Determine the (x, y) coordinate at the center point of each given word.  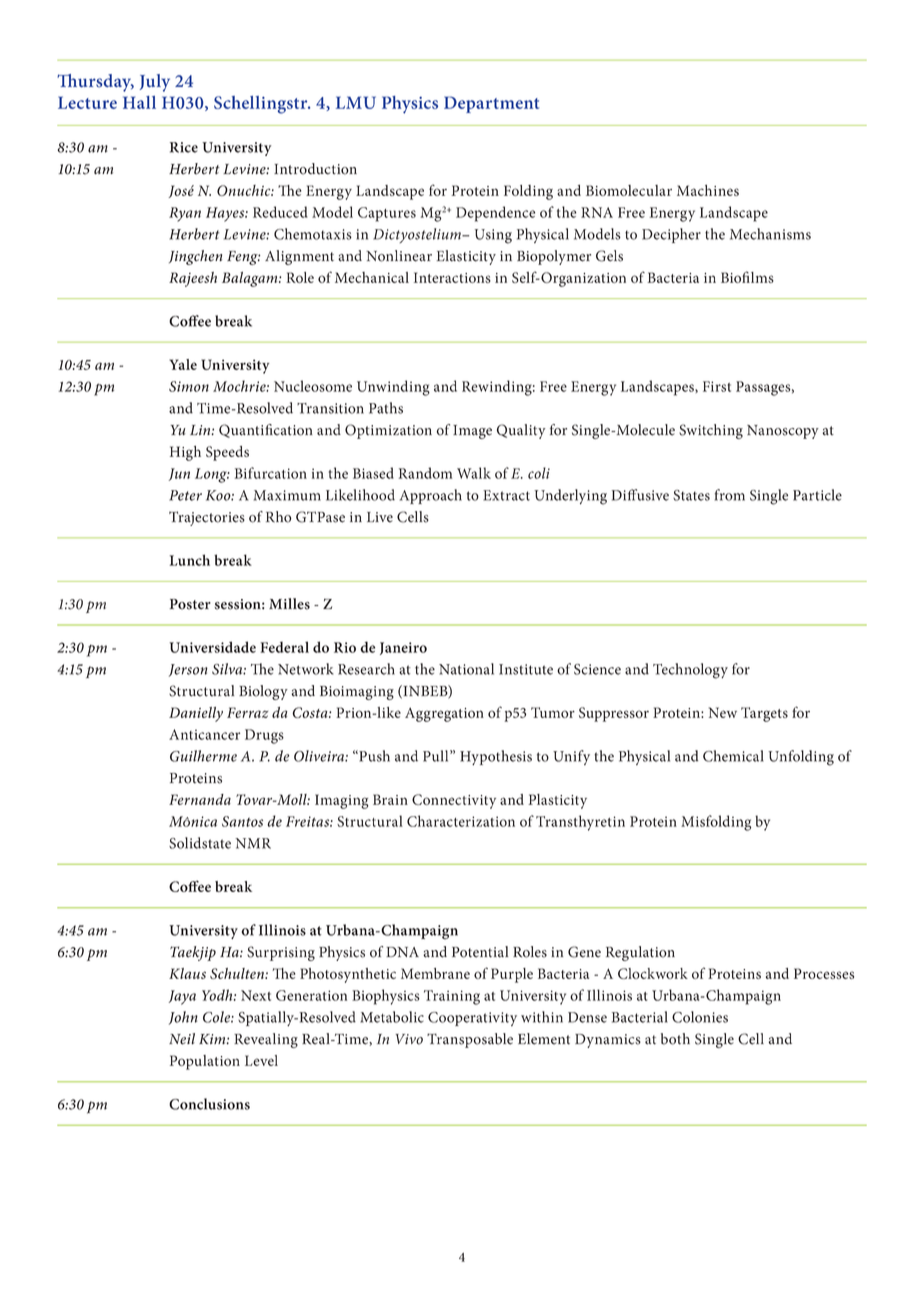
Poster (190, 604)
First (717, 386)
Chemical (733, 756)
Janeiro (403, 648)
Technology (690, 671)
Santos (242, 821)
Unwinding (393, 388)
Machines (708, 190)
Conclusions (209, 1104)
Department (491, 104)
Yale (183, 364)
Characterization (461, 821)
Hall (139, 102)
